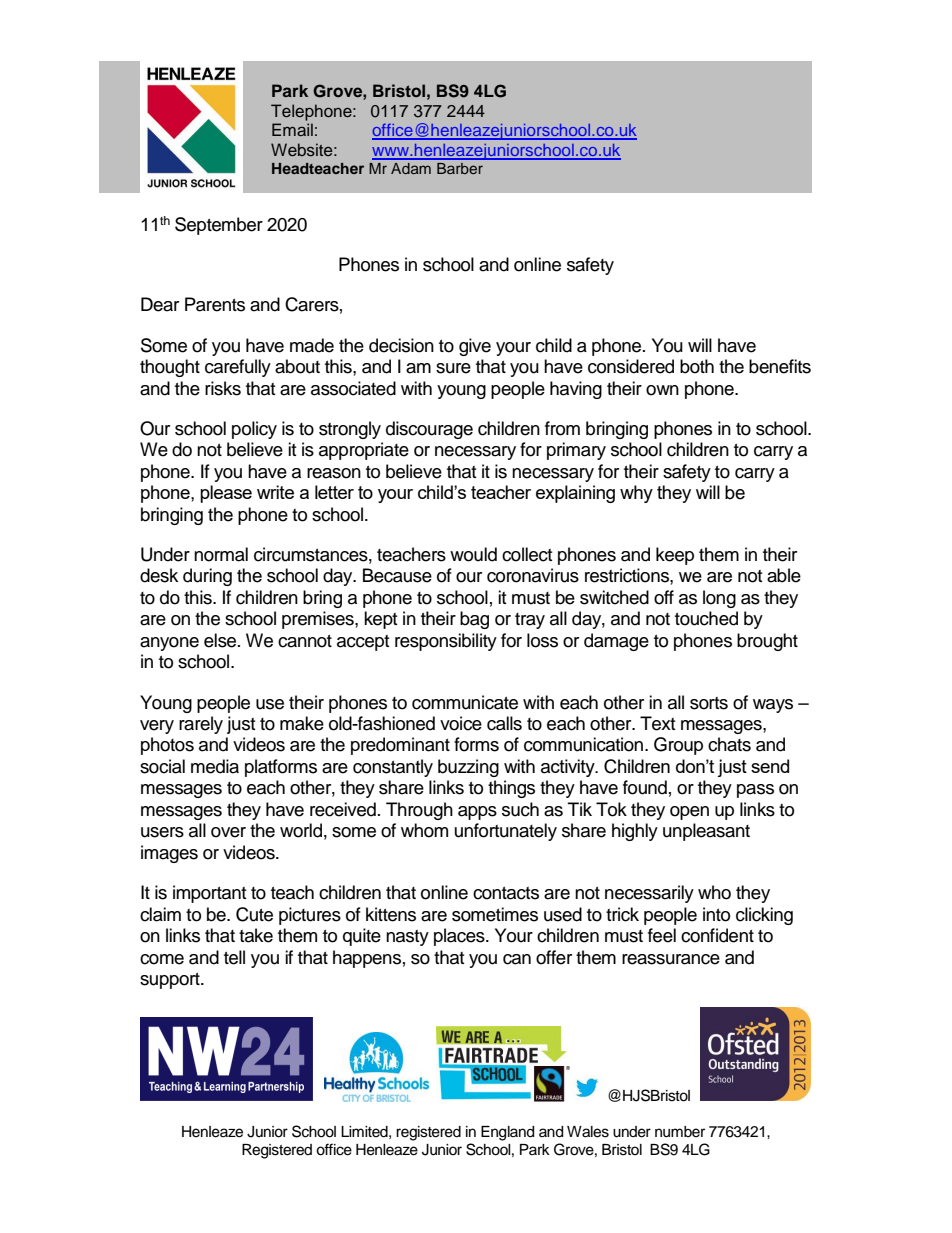 The image size is (952, 1233). Describe the element at coordinates (706, 618) in the screenshot. I see `touched` at that location.
